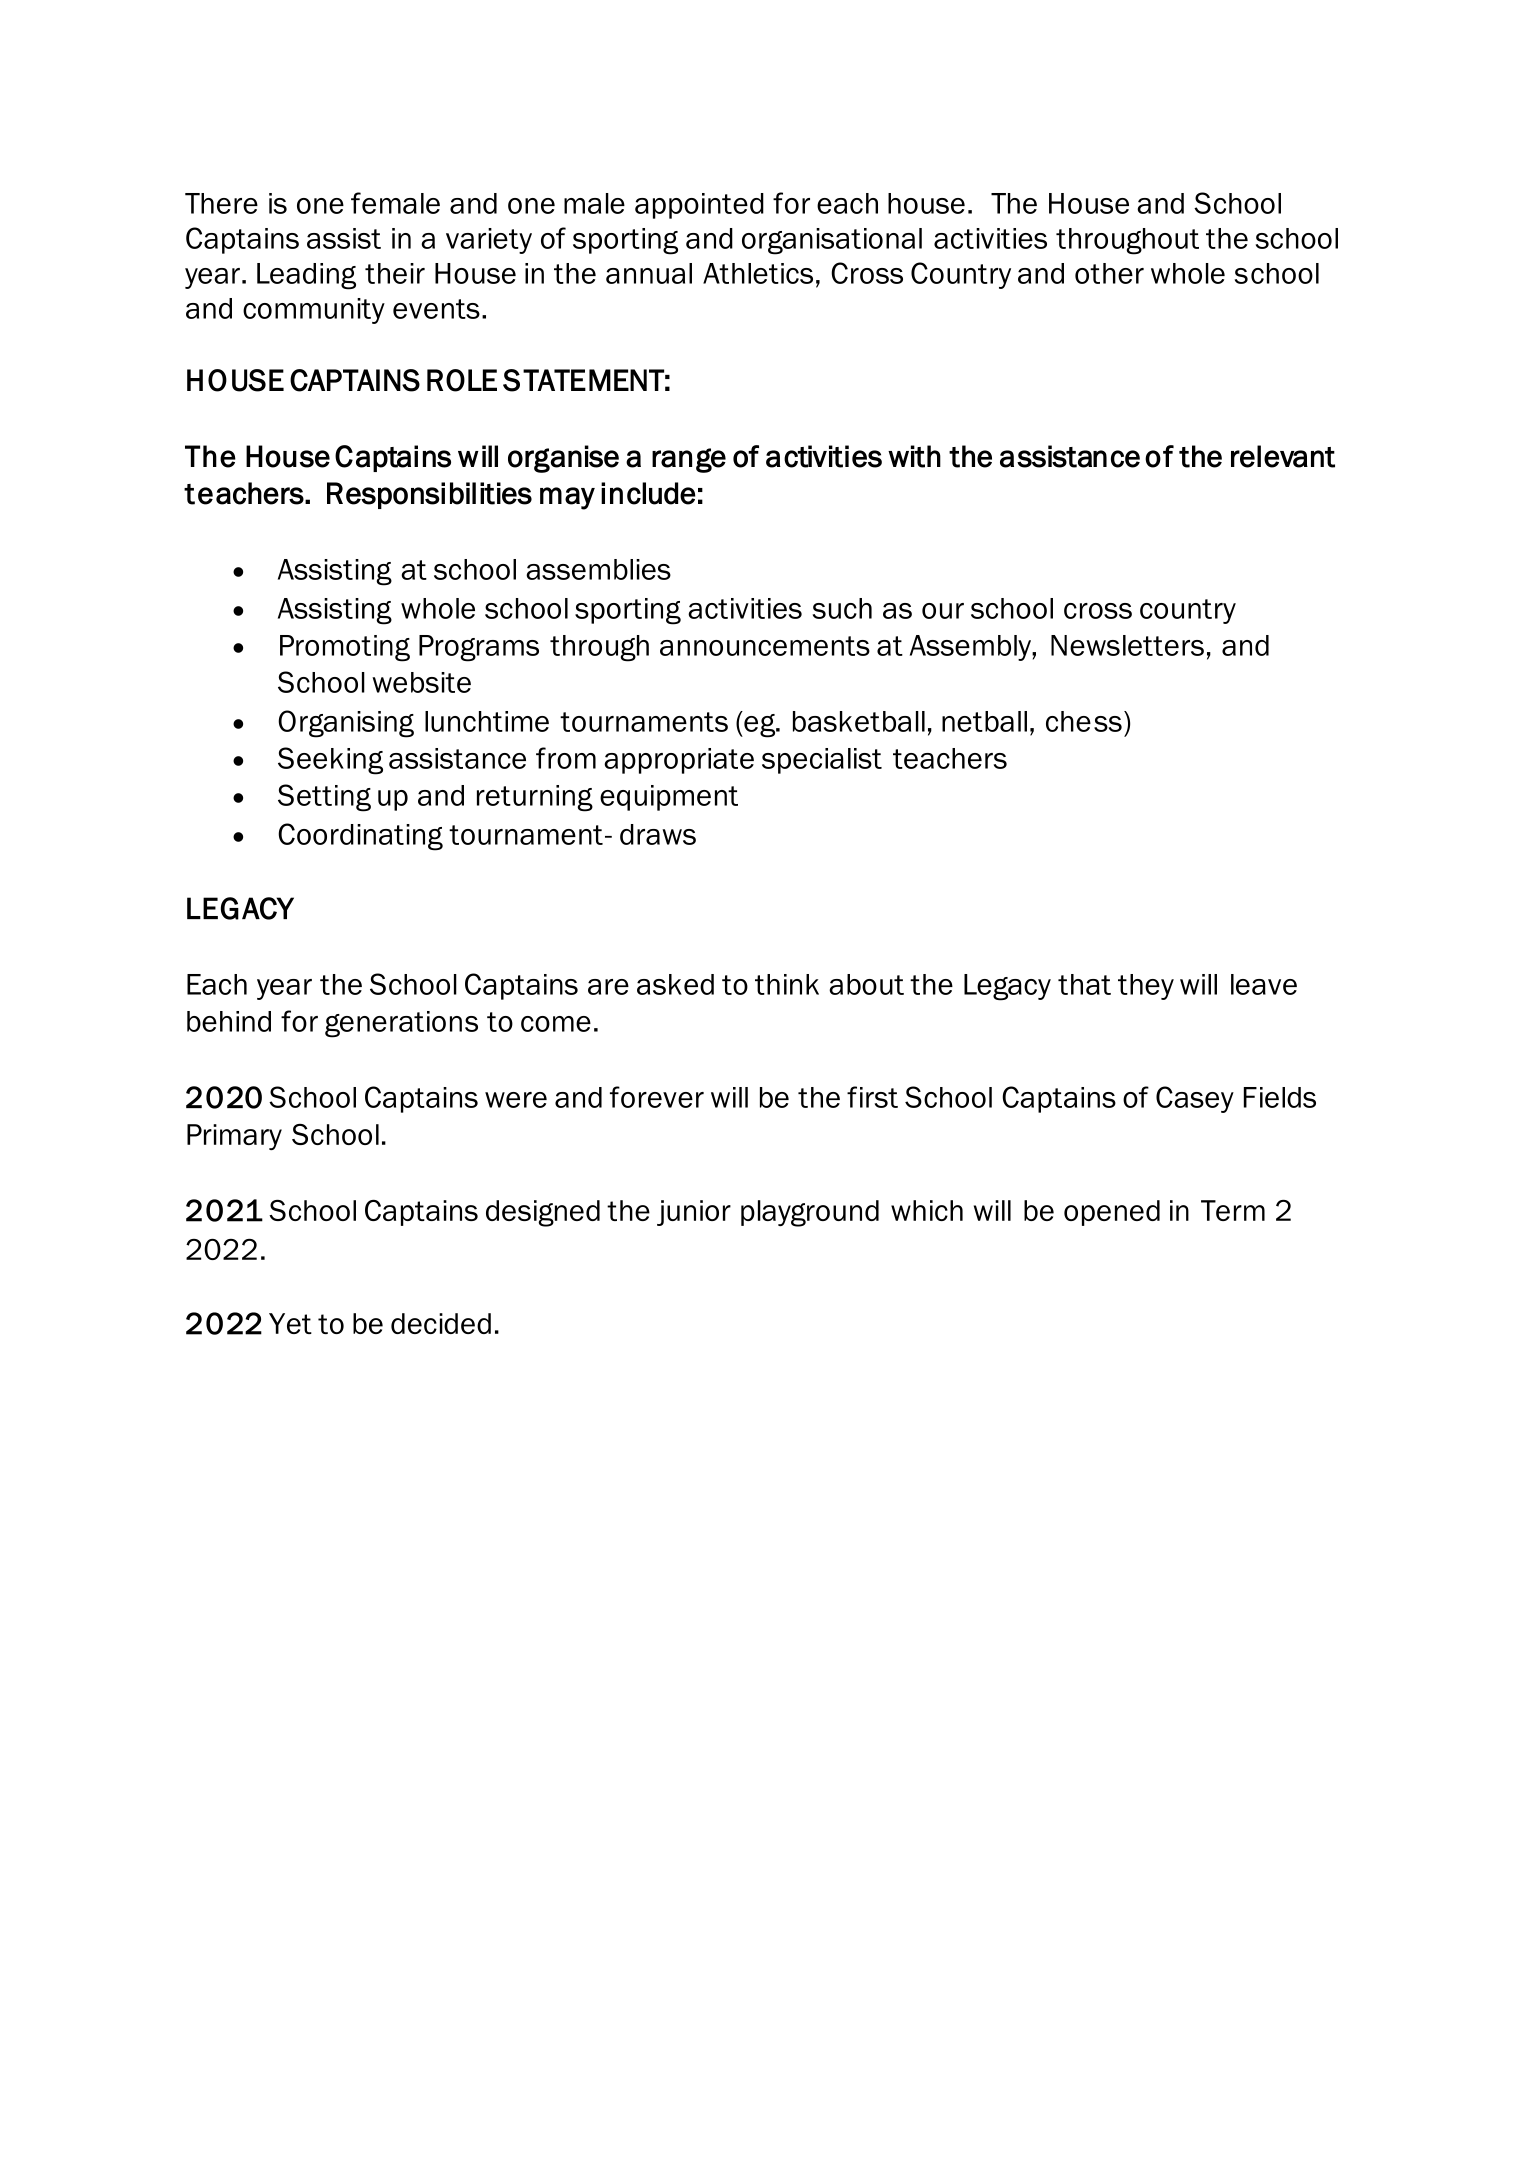  Describe the element at coordinates (290, 1323) in the screenshot. I see `Yet` at that location.
